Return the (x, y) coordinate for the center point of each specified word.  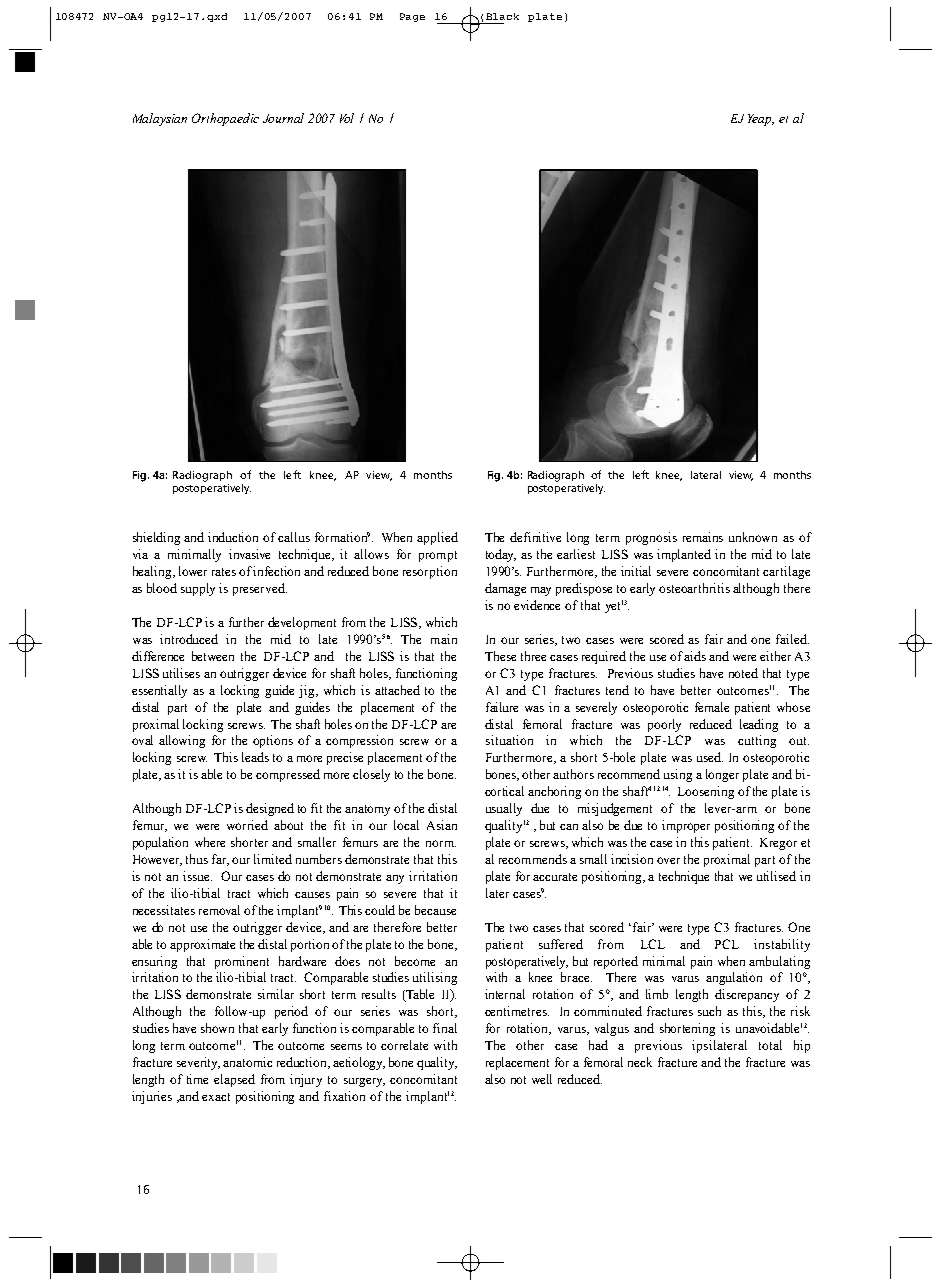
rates (224, 572)
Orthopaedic (225, 119)
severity (198, 1063)
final (445, 1028)
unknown (753, 537)
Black (502, 16)
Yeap (761, 120)
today (501, 555)
